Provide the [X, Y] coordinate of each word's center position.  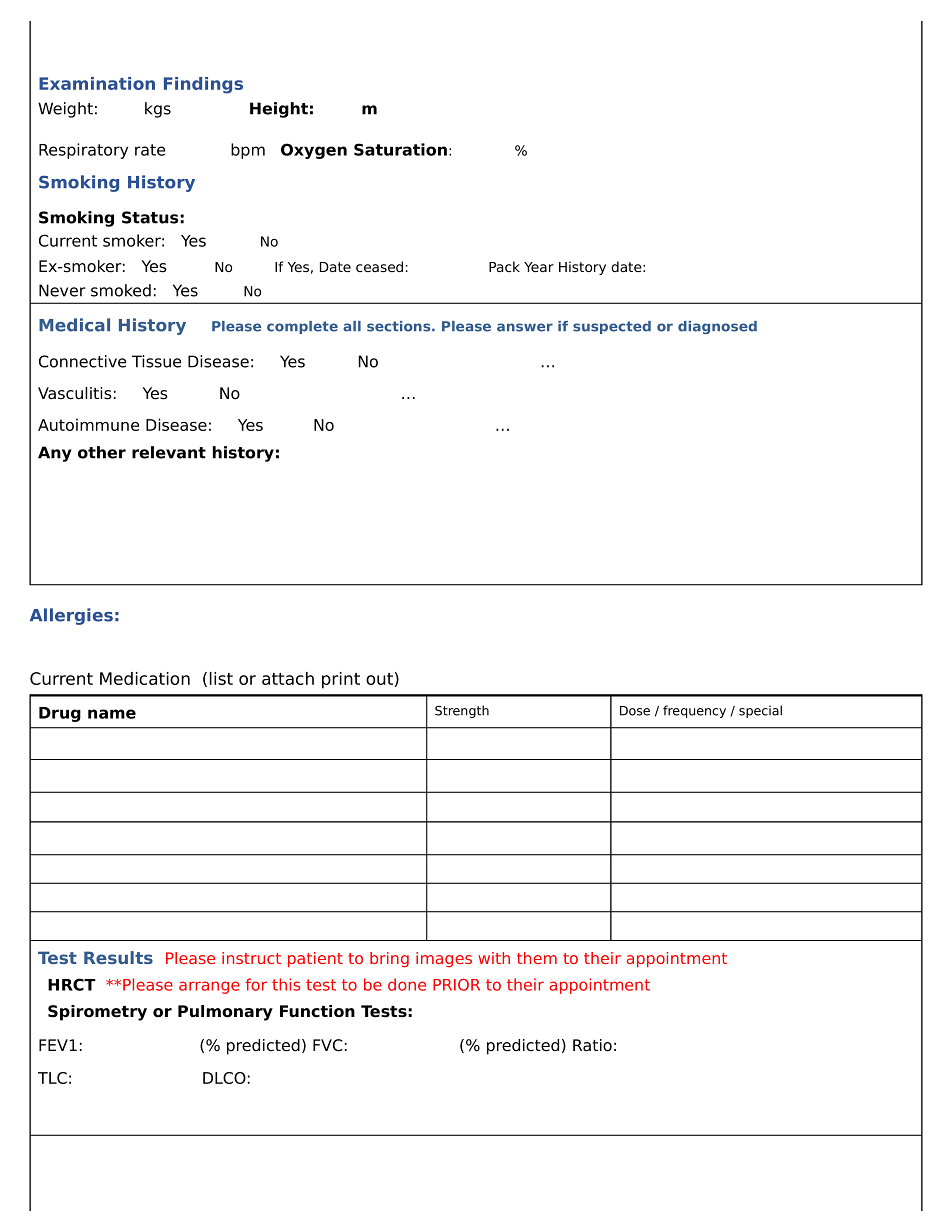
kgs [158, 110]
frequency [694, 711]
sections [400, 326]
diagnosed [717, 327]
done [407, 984]
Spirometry [97, 1013]
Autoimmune [88, 424]
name [112, 714]
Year [539, 267]
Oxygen [314, 151]
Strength [462, 711]
